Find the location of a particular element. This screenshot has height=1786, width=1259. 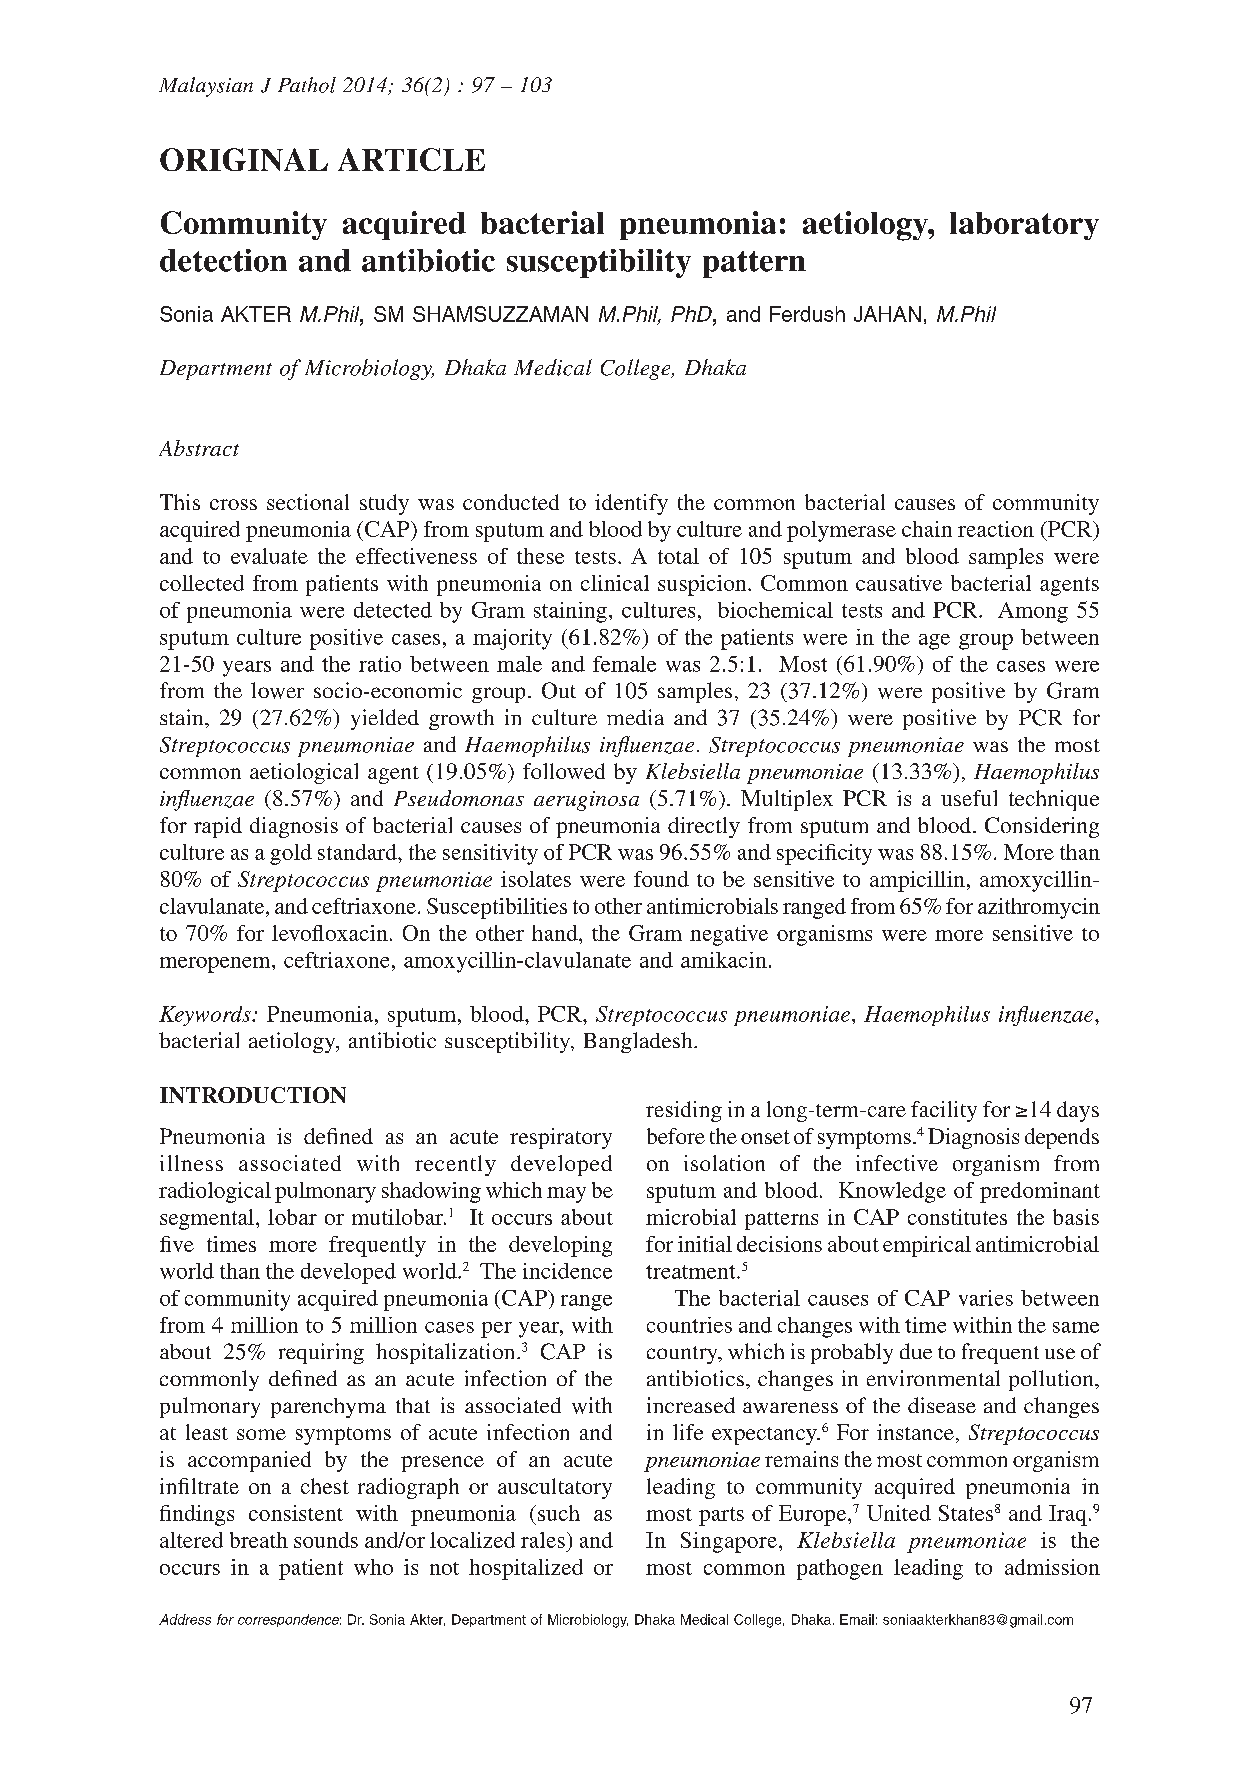

breath is located at coordinates (259, 1540).
